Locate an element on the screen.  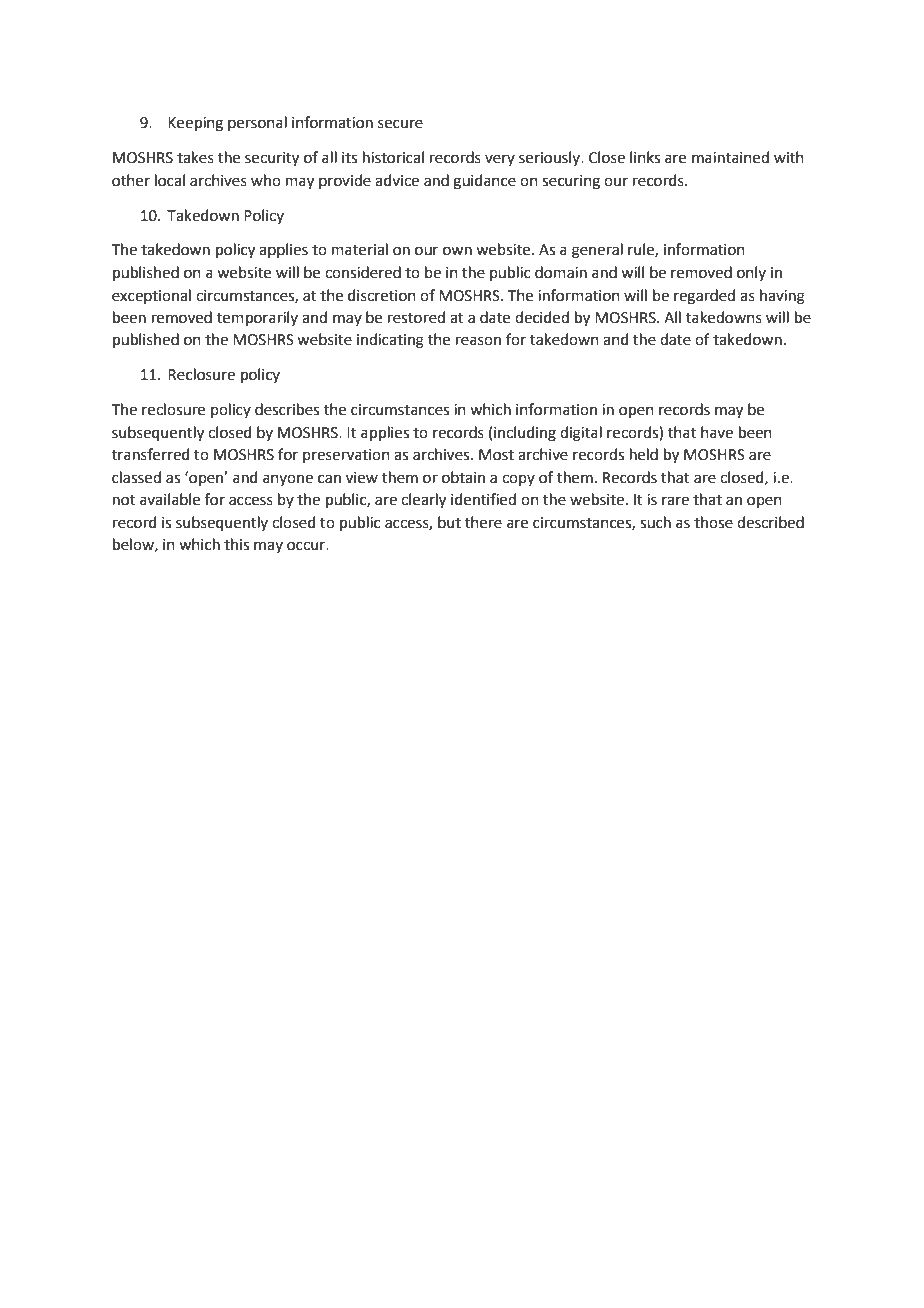
secure is located at coordinates (400, 124).
